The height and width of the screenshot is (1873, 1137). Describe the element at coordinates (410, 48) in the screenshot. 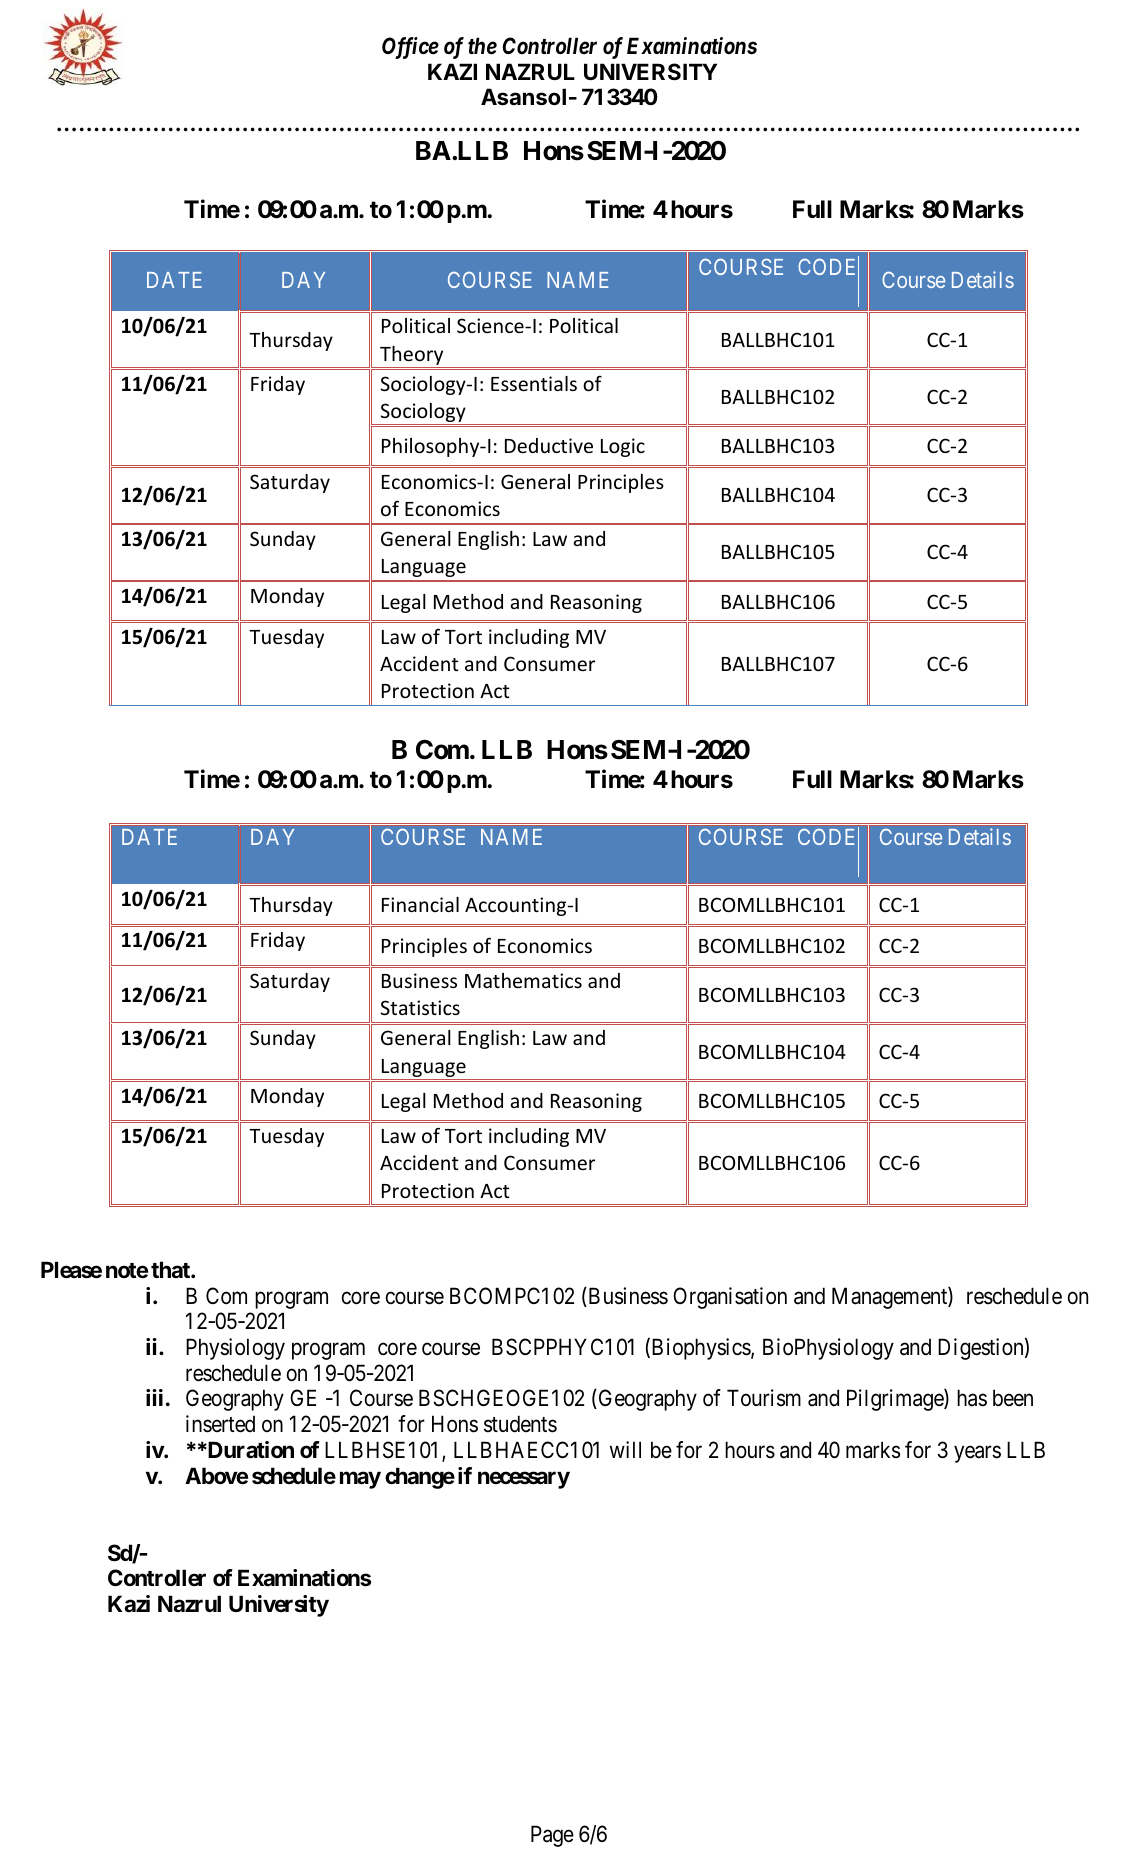

I see `Office` at that location.
